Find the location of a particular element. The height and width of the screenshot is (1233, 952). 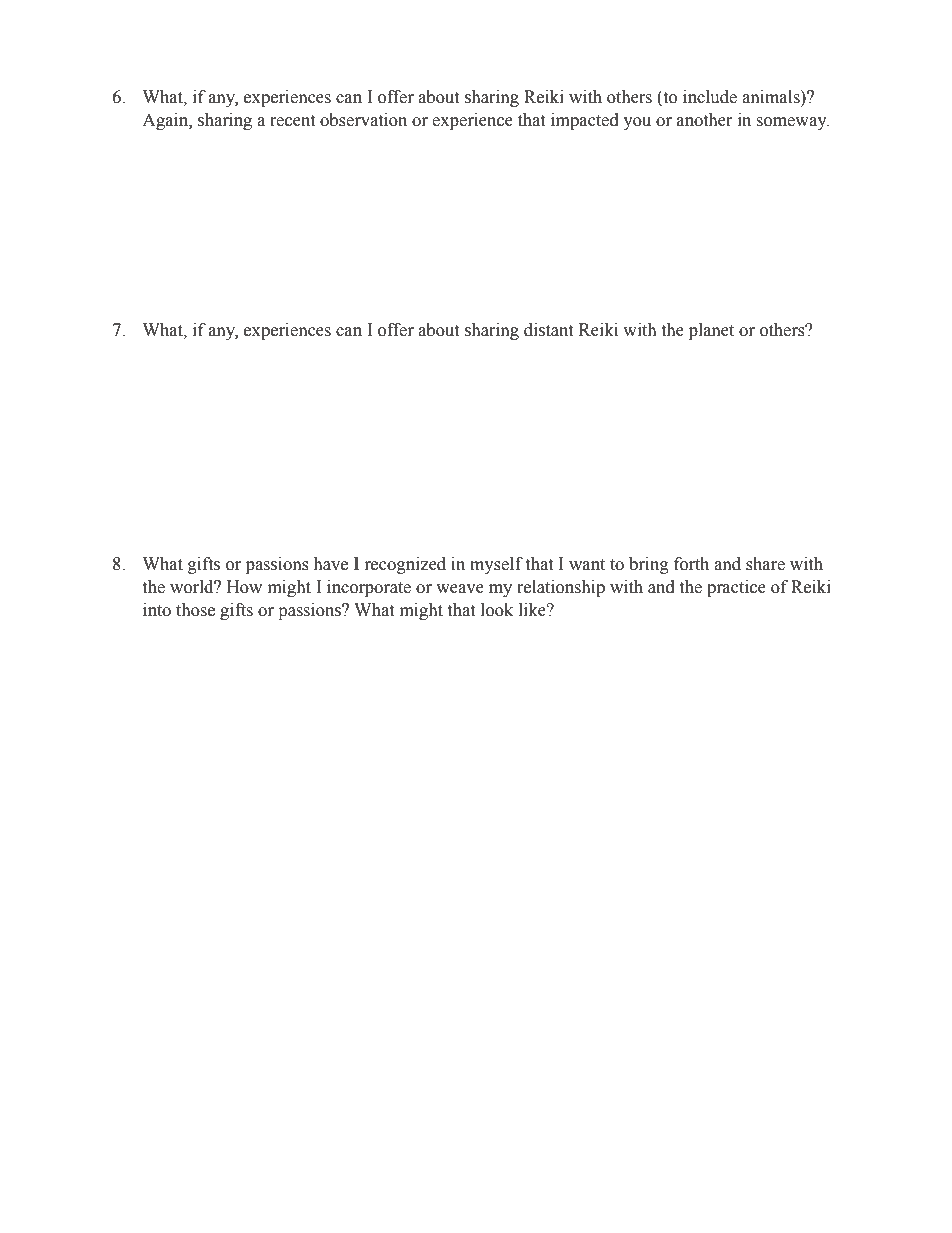

distant is located at coordinates (548, 330).
